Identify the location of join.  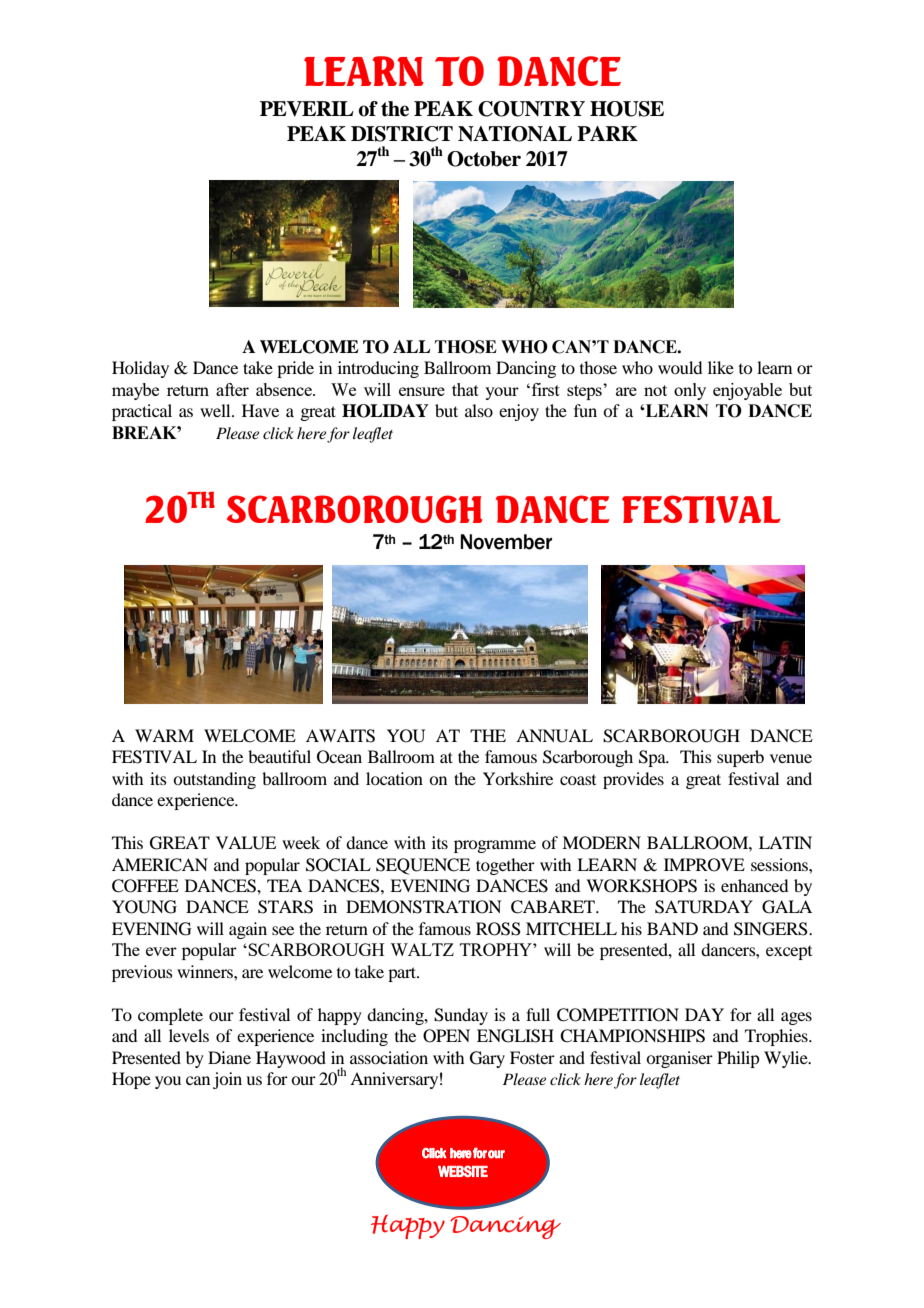
(227, 1080).
